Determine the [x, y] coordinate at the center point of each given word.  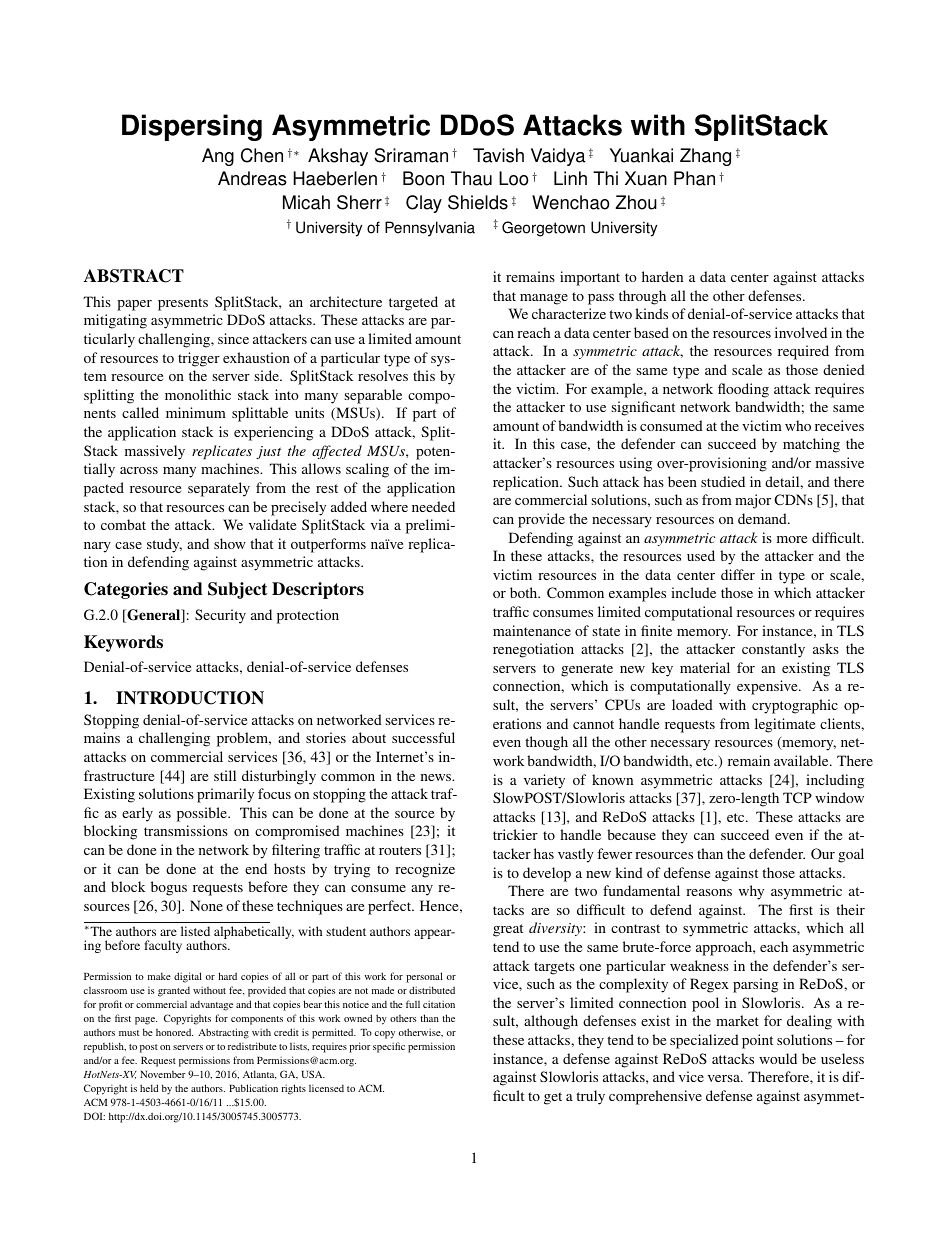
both [525, 592]
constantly [773, 650]
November [163, 1074]
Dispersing [192, 127]
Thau [471, 178]
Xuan [646, 178]
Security [220, 616]
